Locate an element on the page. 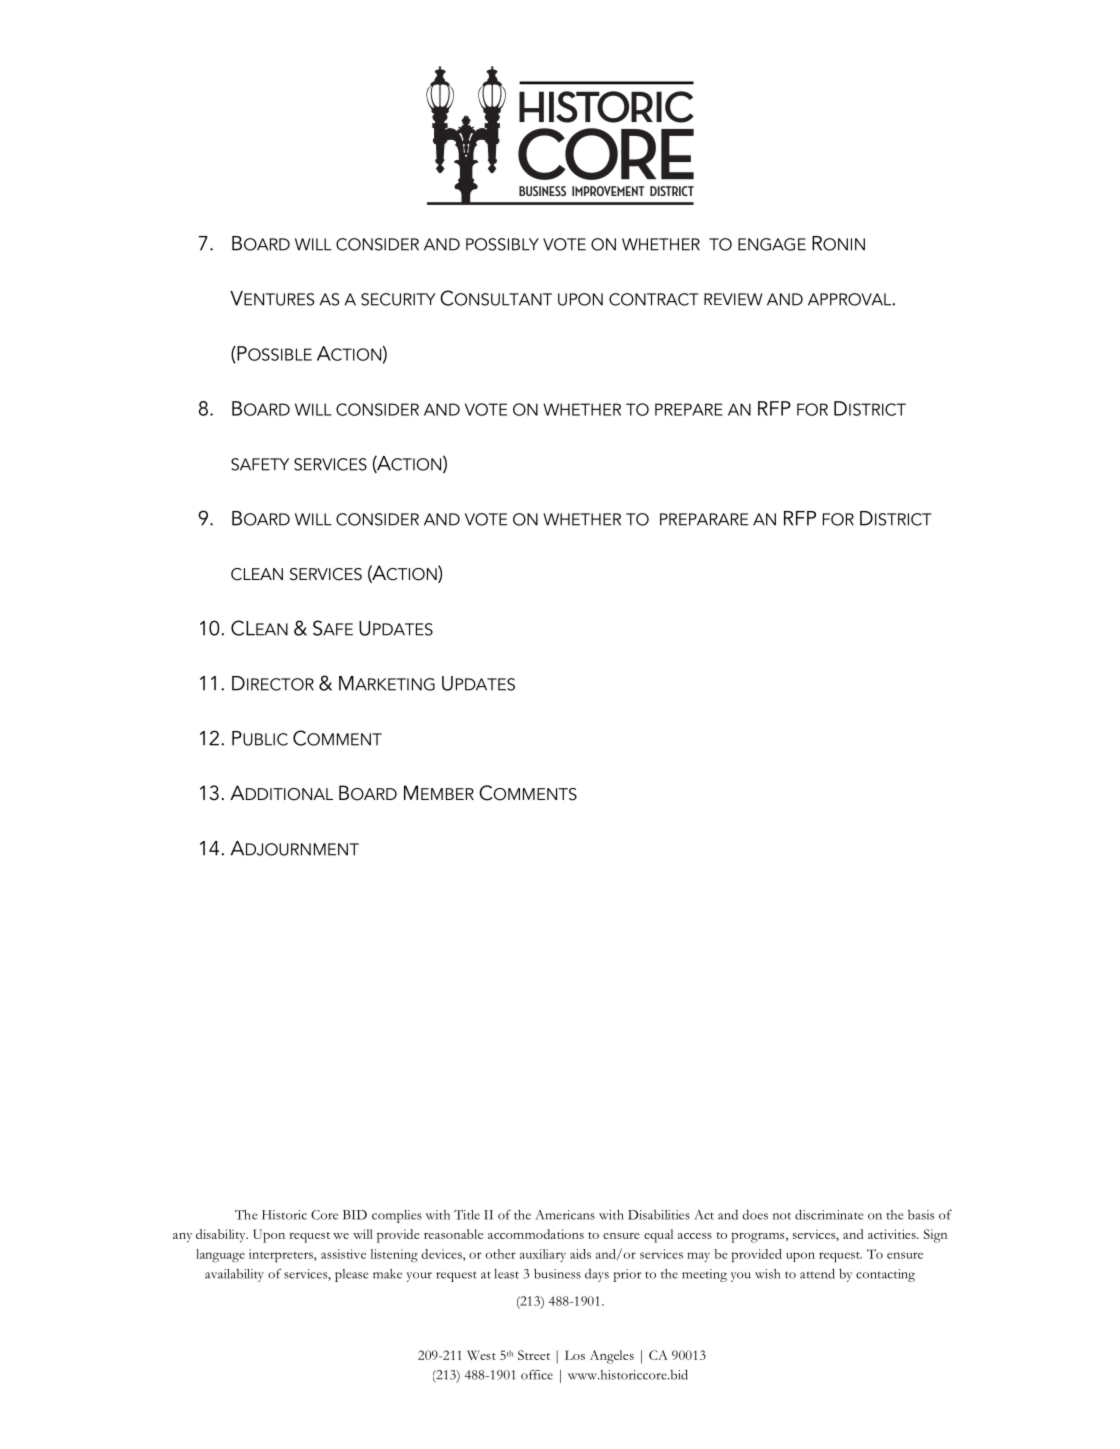 This document has height=1449, width=1120. attend is located at coordinates (817, 1273).
